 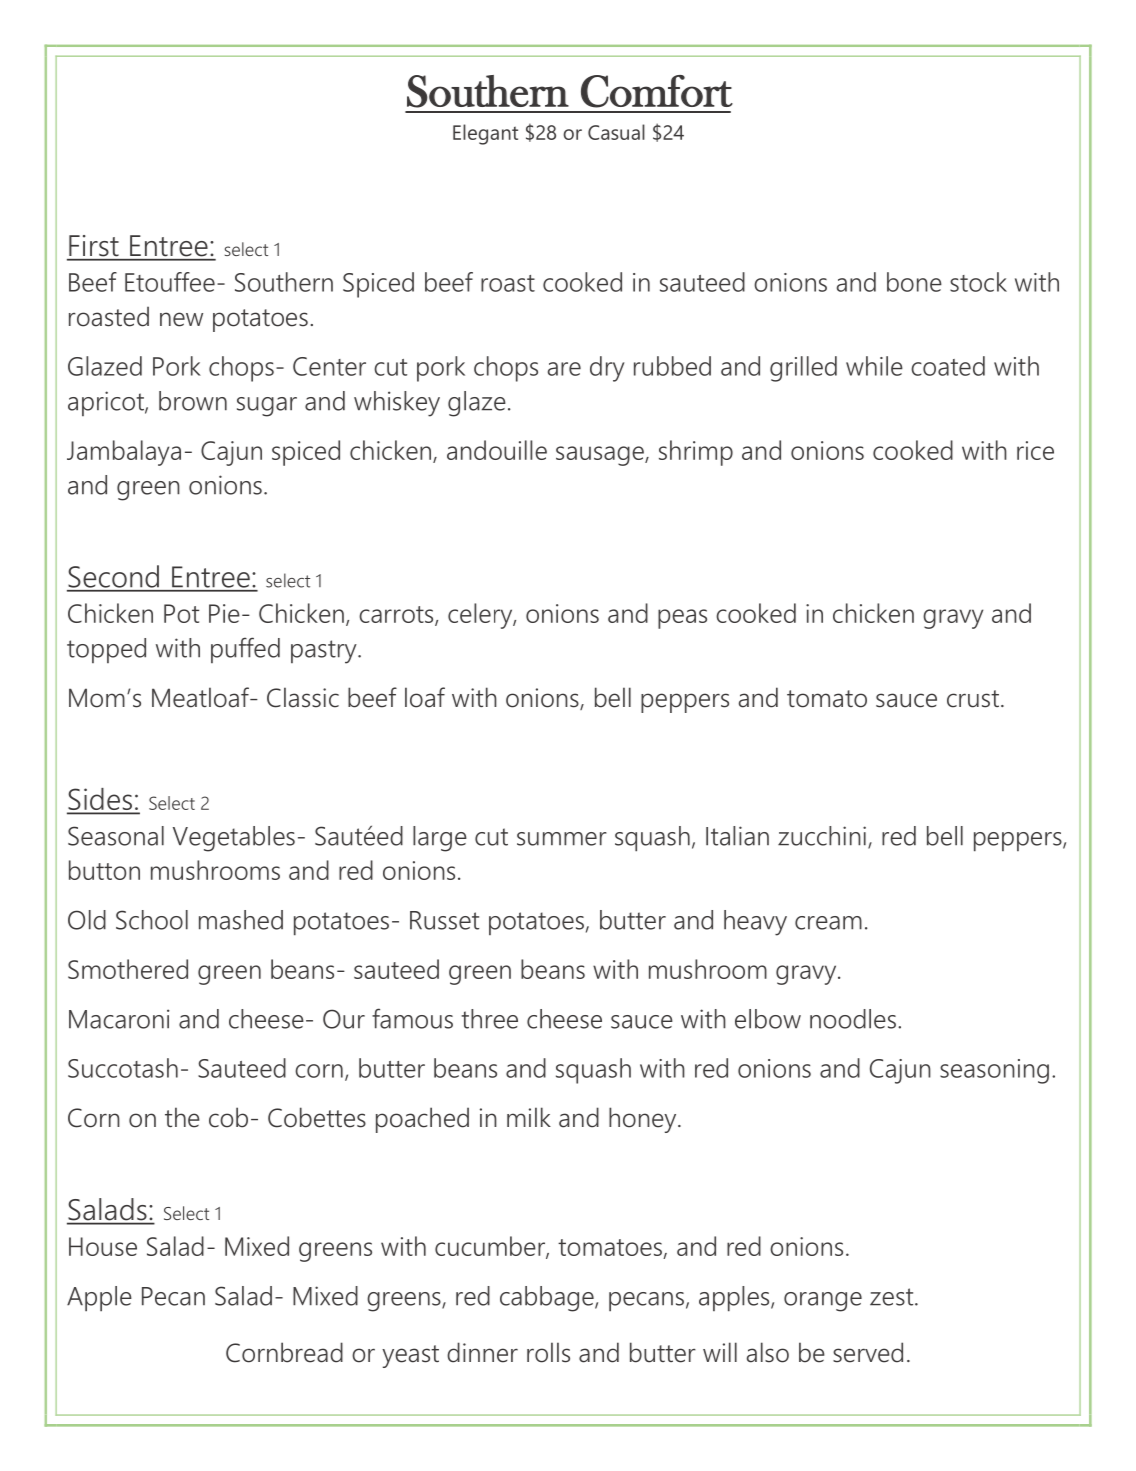 I want to click on crust, so click(x=973, y=699).
